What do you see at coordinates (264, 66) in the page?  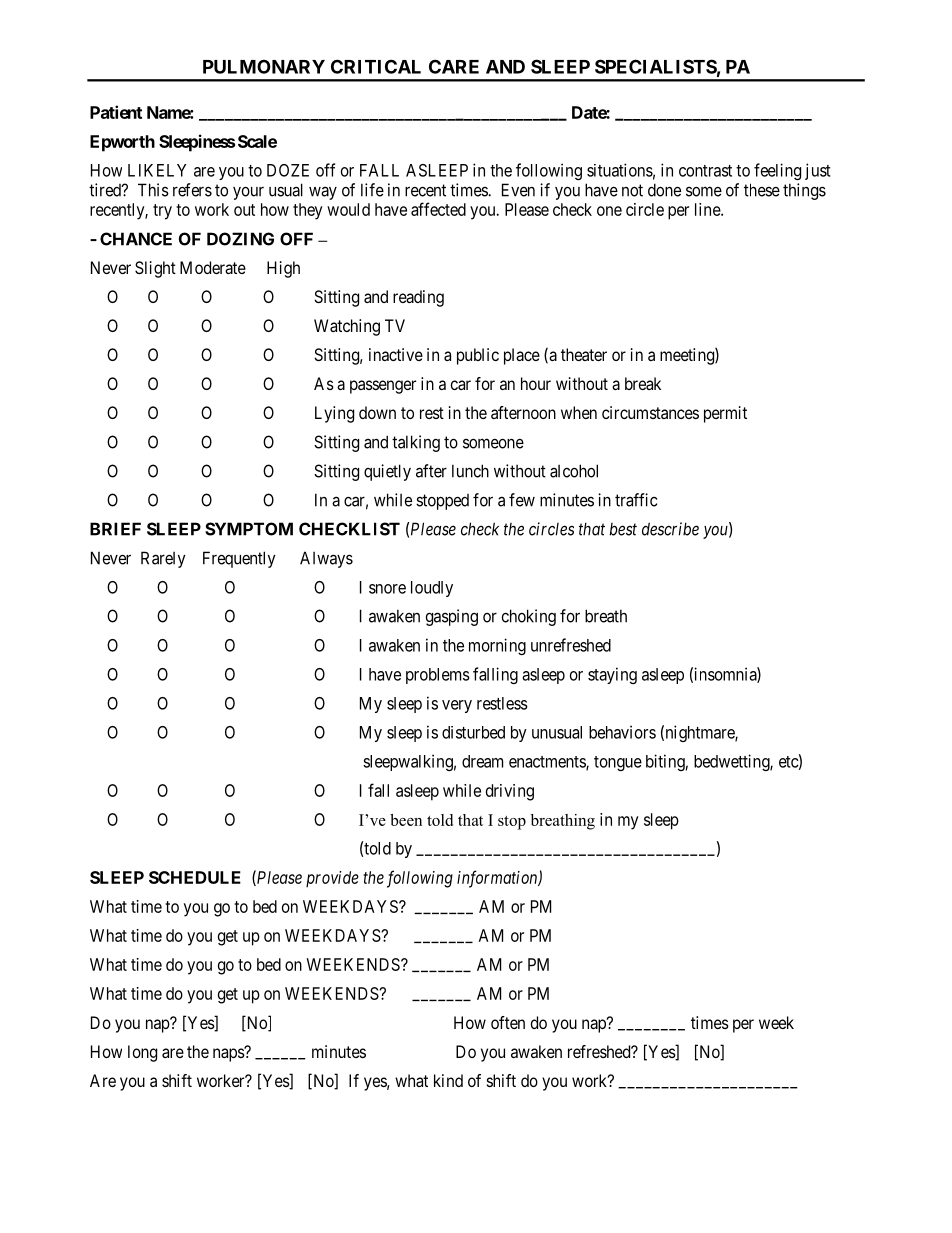 I see `PULMONARY` at bounding box center [264, 66].
